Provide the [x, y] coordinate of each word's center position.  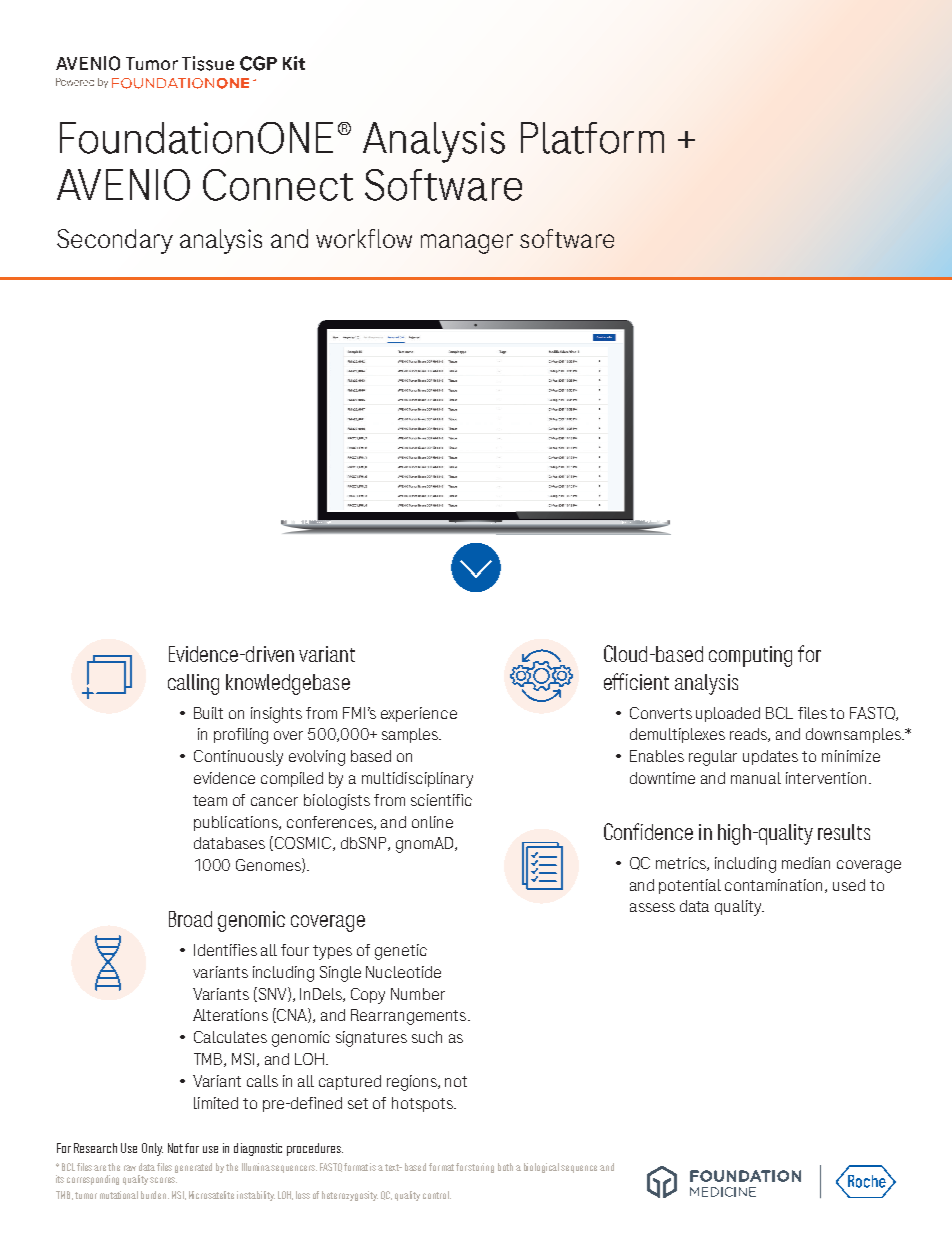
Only [152, 1149]
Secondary [115, 241]
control [437, 1195]
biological [543, 1168]
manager [467, 244]
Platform [592, 138]
